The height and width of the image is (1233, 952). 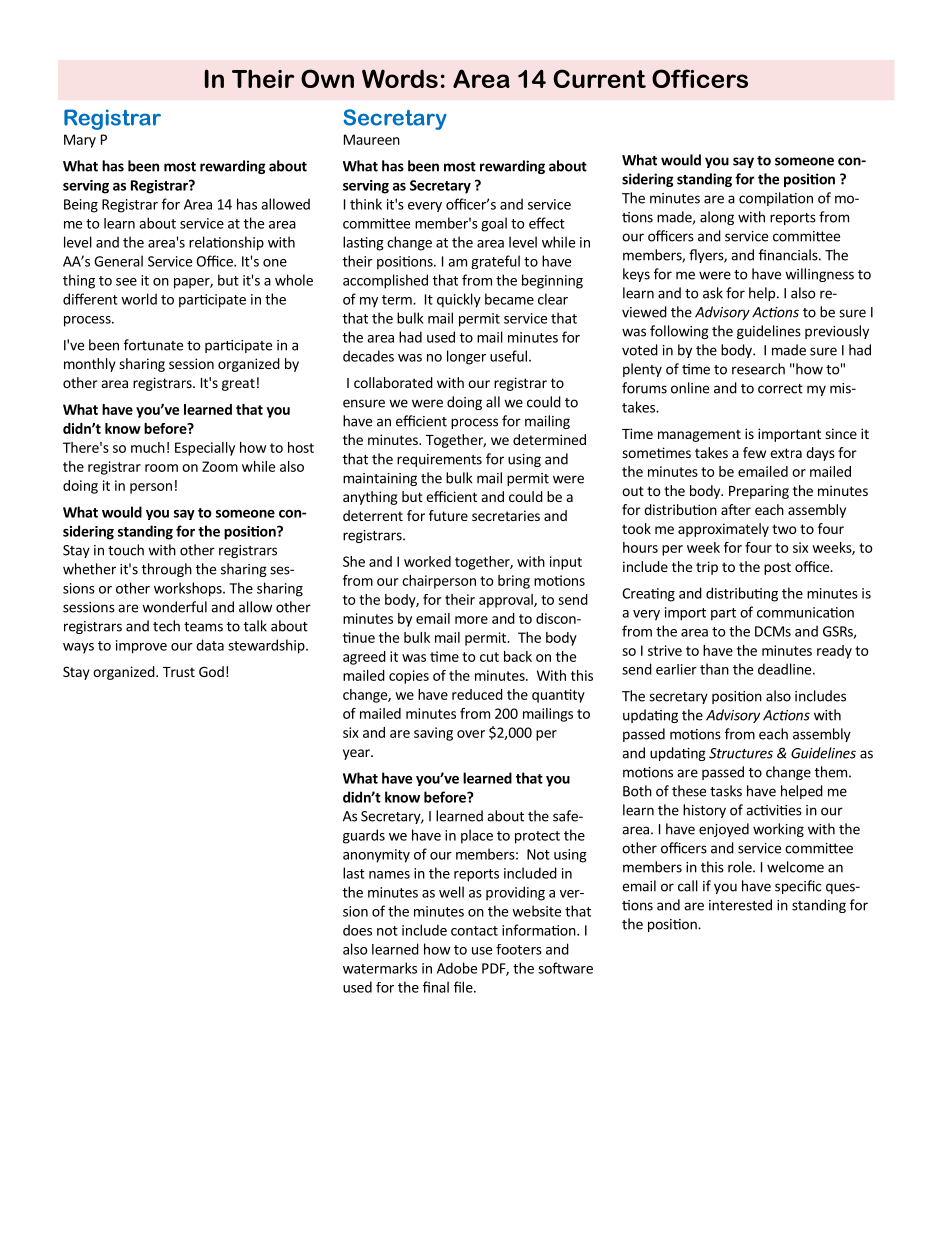 What do you see at coordinates (400, 78) in the image?
I see `Words` at bounding box center [400, 78].
